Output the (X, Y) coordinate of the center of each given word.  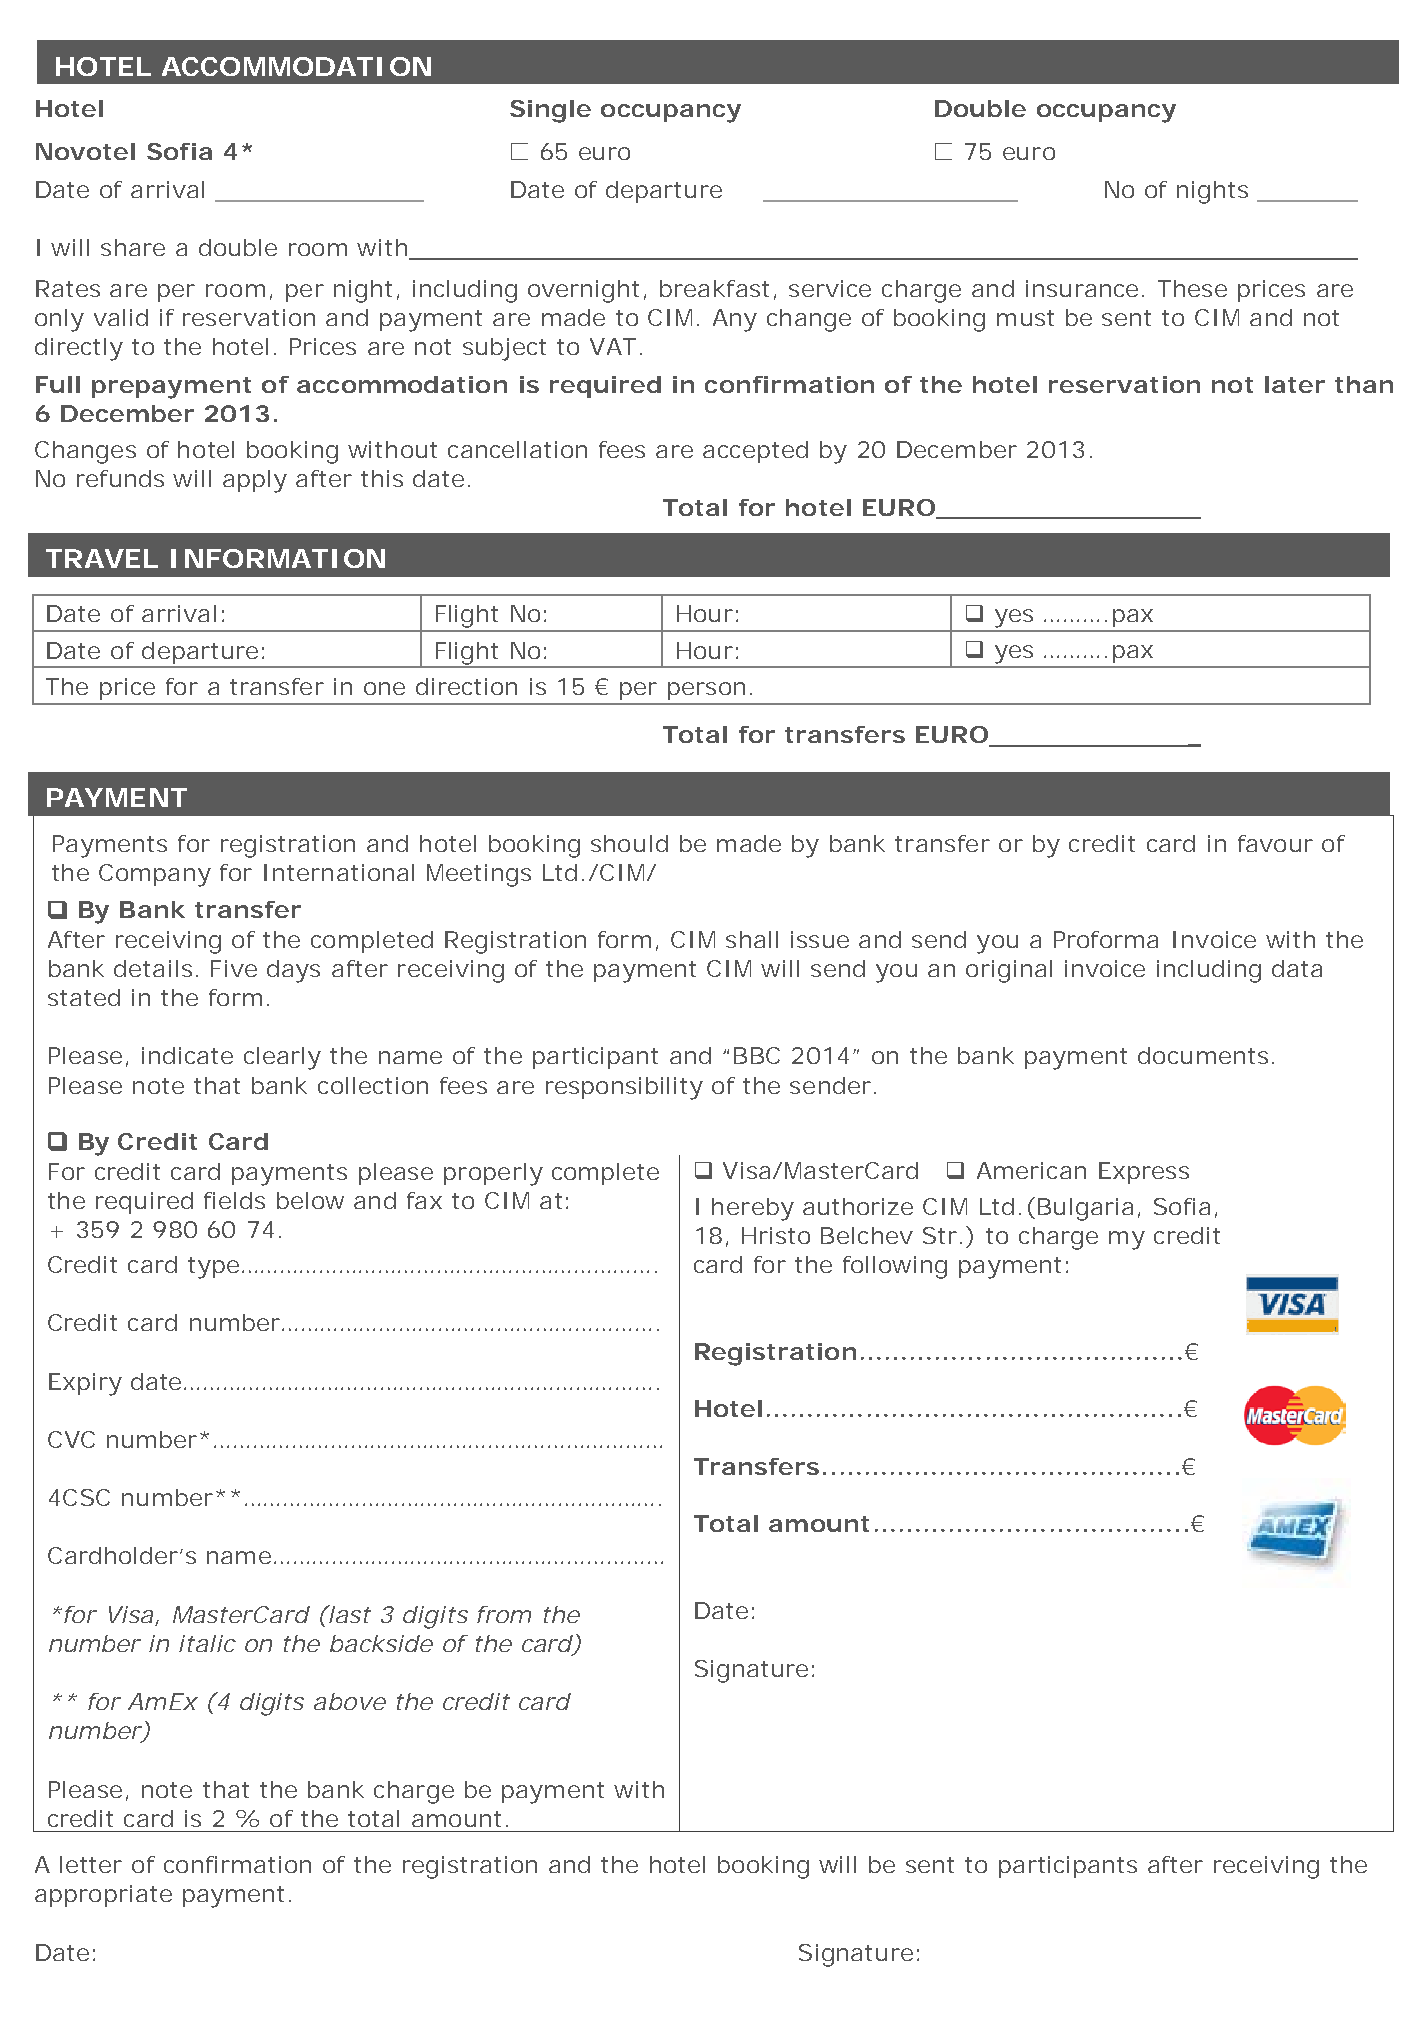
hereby (753, 1209)
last (348, 1614)
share (133, 247)
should (629, 843)
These (1192, 288)
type (213, 1268)
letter (91, 1864)
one (384, 688)
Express (1144, 1173)
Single (550, 111)
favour (1275, 843)
